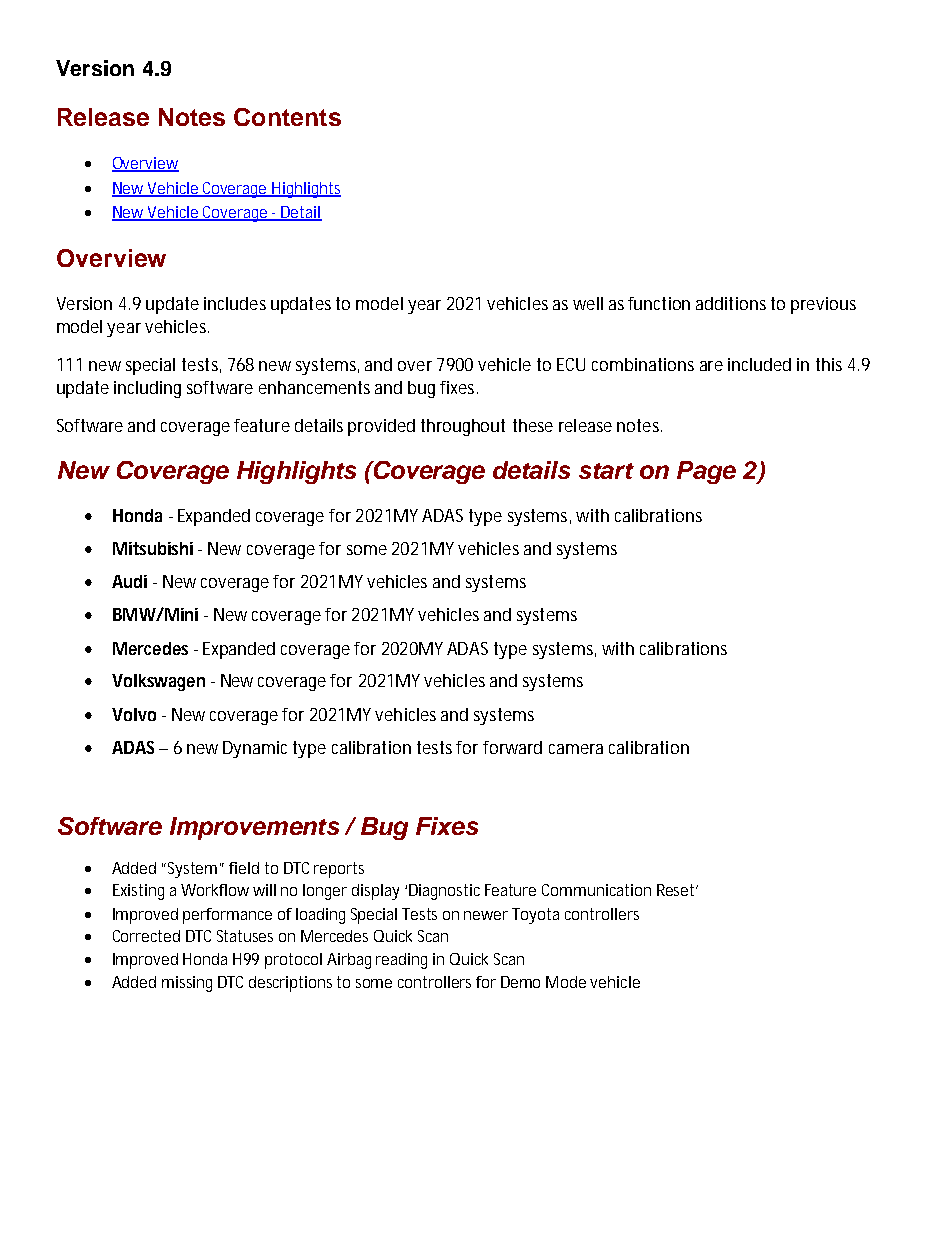 The width and height of the screenshot is (952, 1233). Describe the element at coordinates (588, 303) in the screenshot. I see `well` at that location.
